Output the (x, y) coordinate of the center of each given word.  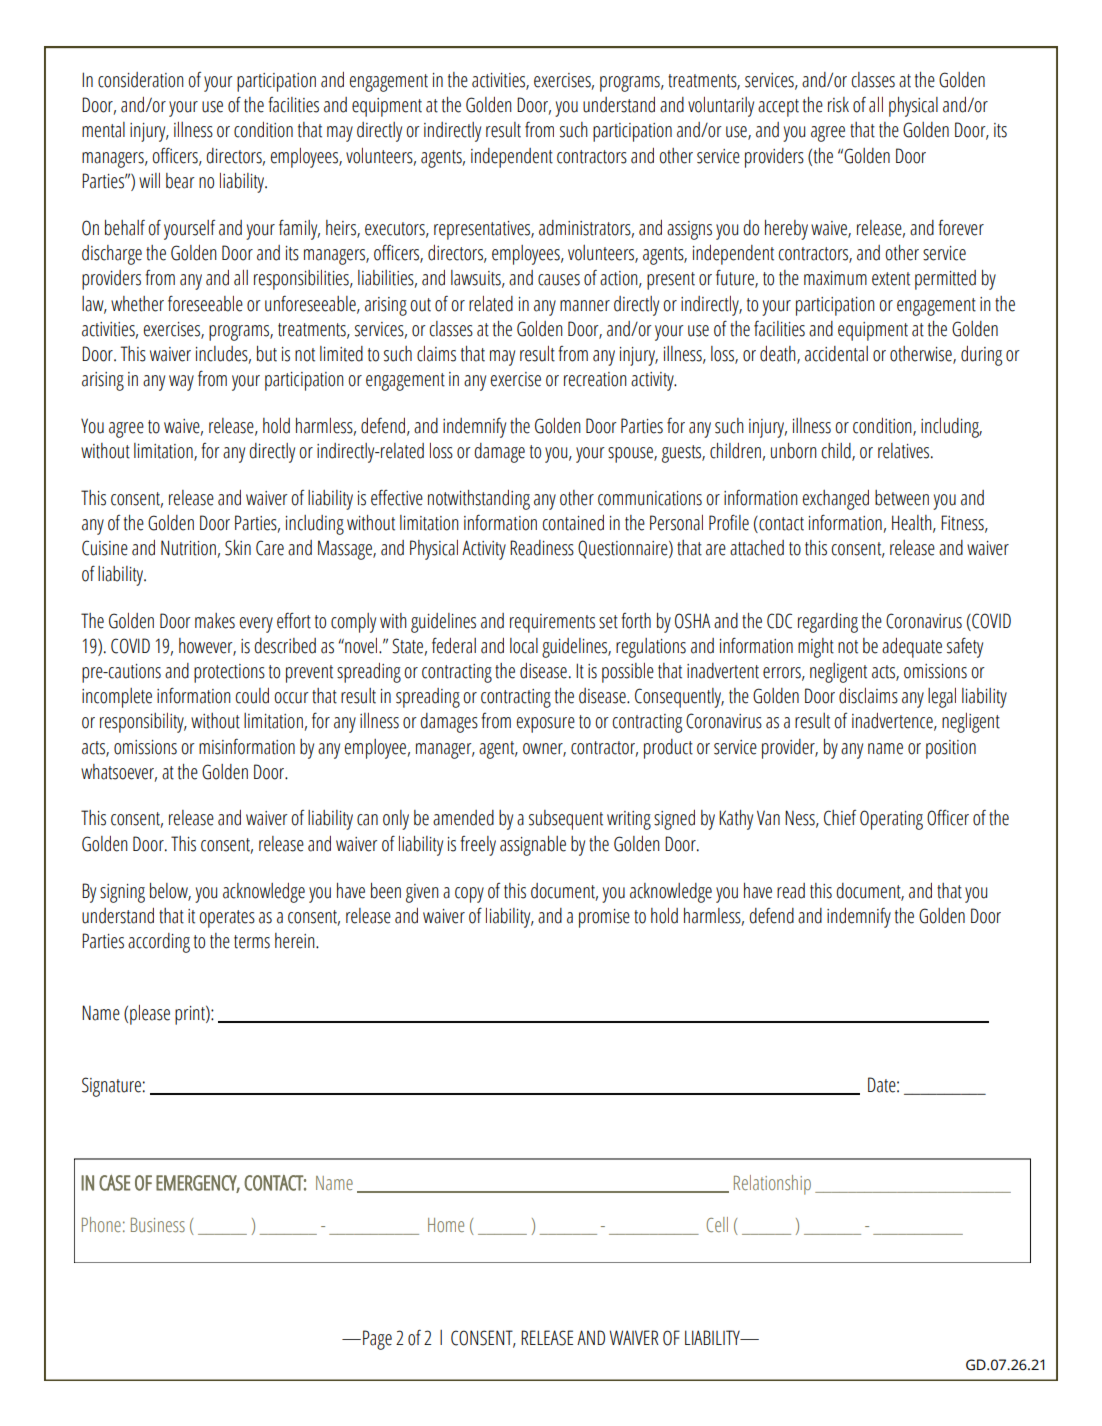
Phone (101, 1224)
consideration (141, 80)
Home (446, 1225)
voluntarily (721, 107)
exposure (546, 725)
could (252, 696)
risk (838, 105)
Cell (717, 1224)
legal (942, 698)
